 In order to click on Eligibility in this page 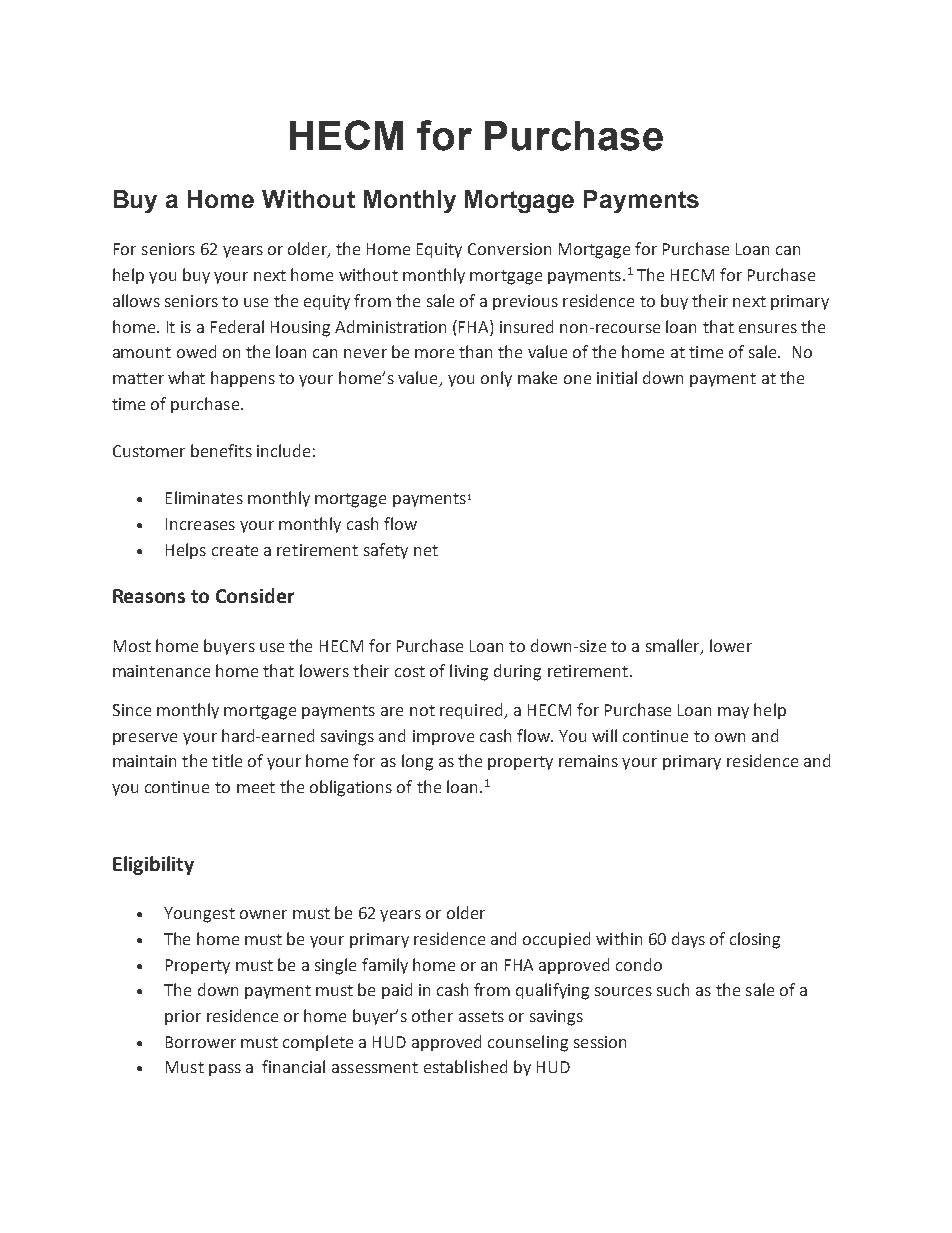, I will do `click(153, 865)`.
